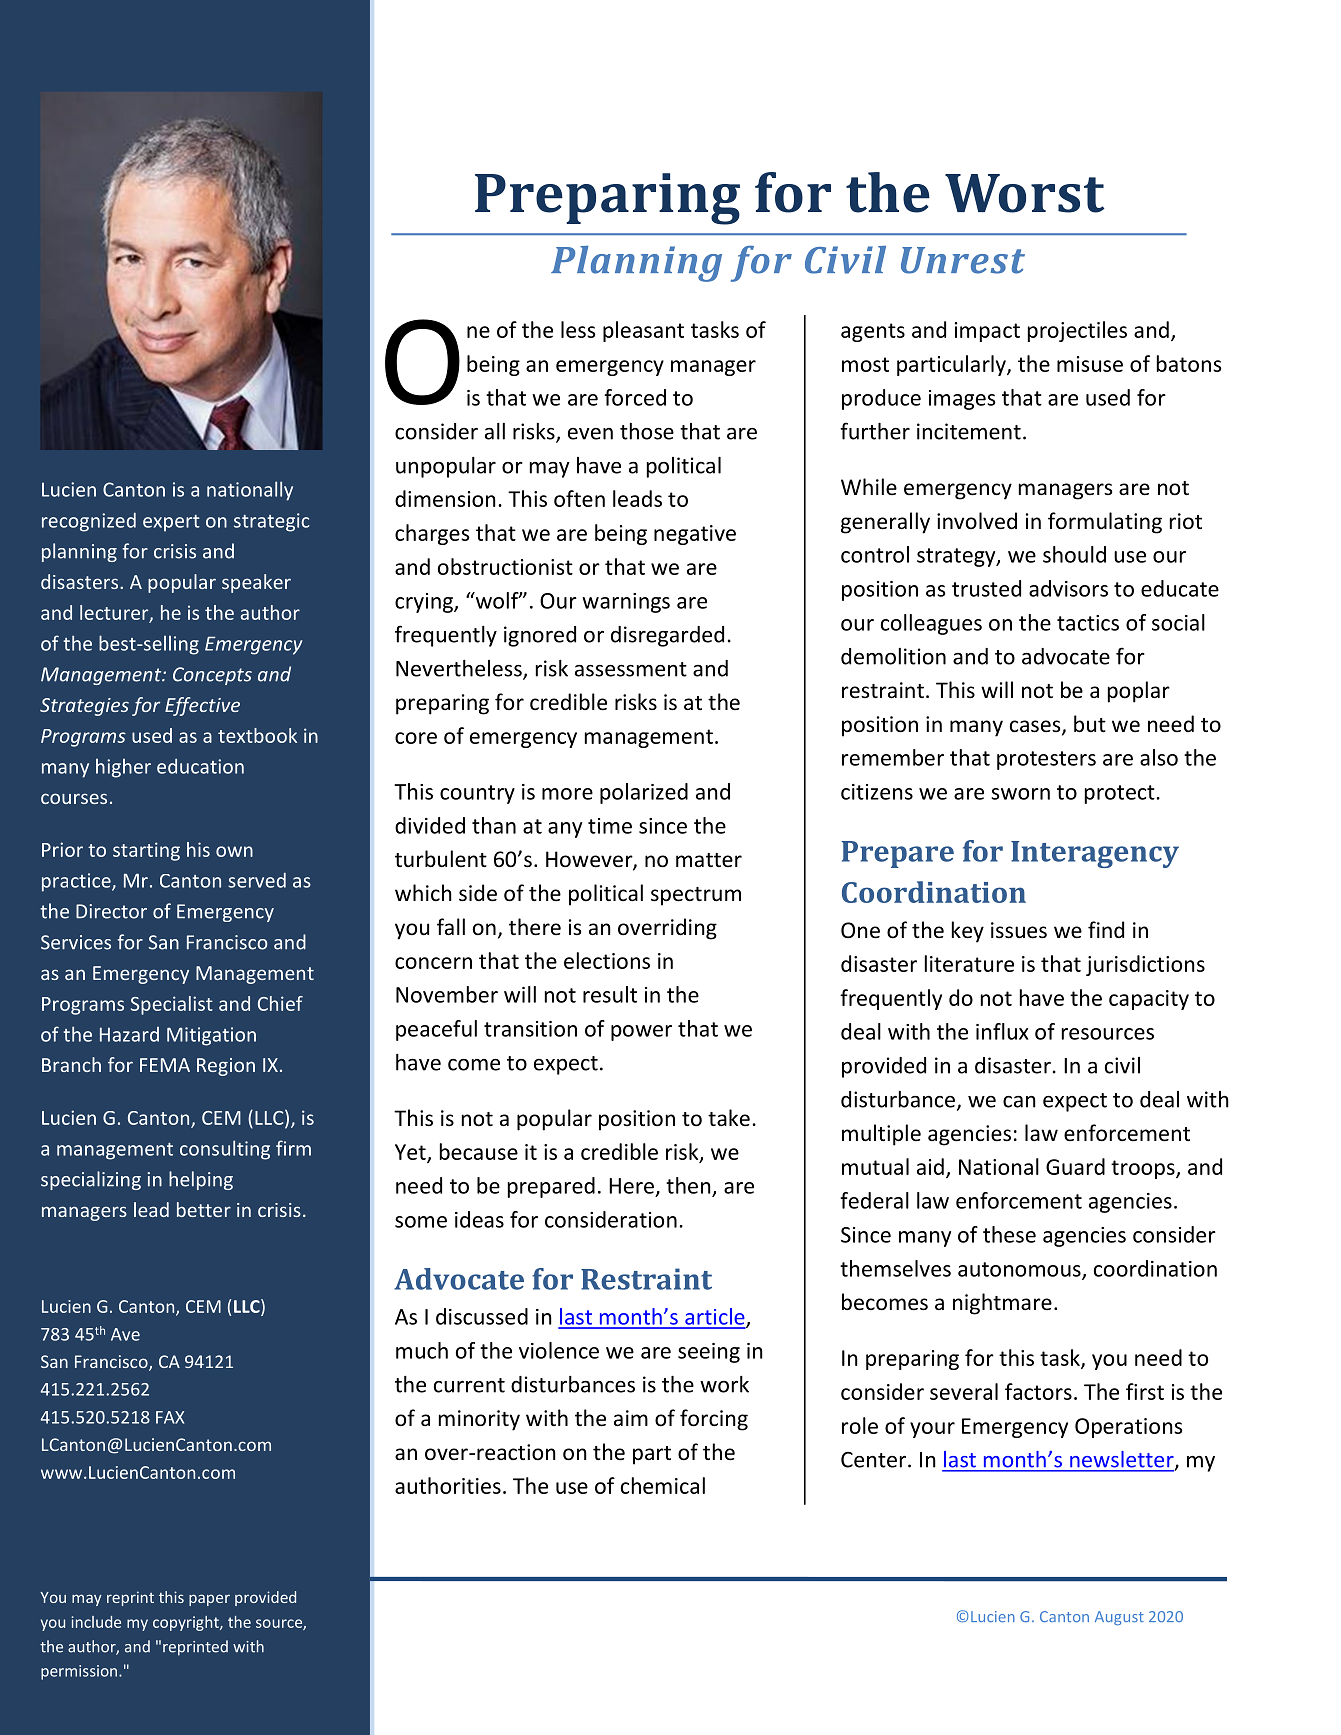 Image resolution: width=1341 pixels, height=1735 pixels. What do you see at coordinates (643, 331) in the image?
I see `pleasant` at bounding box center [643, 331].
